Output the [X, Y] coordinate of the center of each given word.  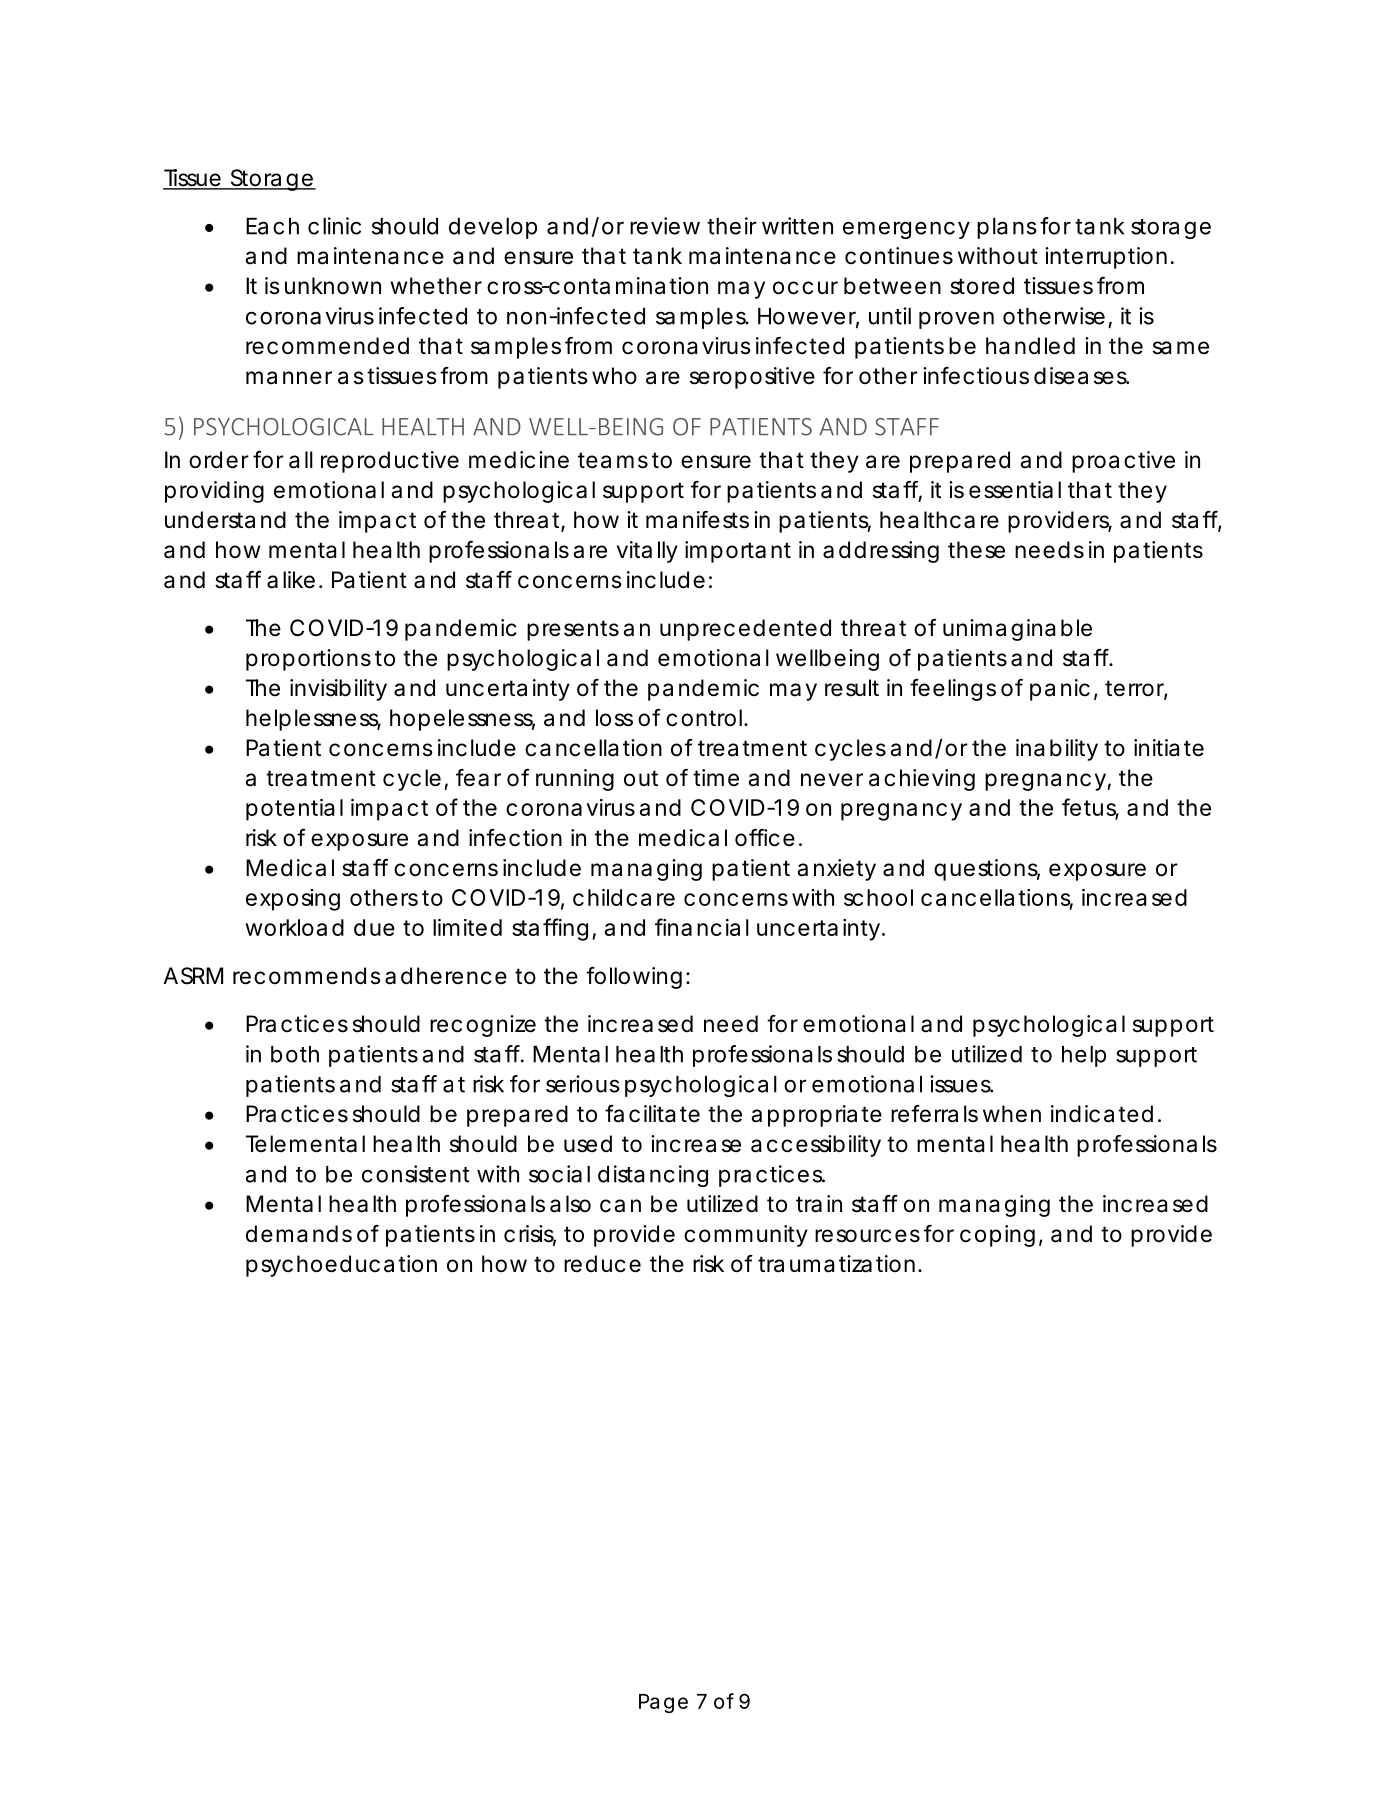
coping [997, 1236]
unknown [333, 285]
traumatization [836, 1264]
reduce [602, 1264]
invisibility [338, 690]
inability [1057, 750]
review [665, 226]
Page [663, 1703]
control [704, 718]
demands [299, 1234]
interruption [1106, 258]
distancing [653, 1176]
